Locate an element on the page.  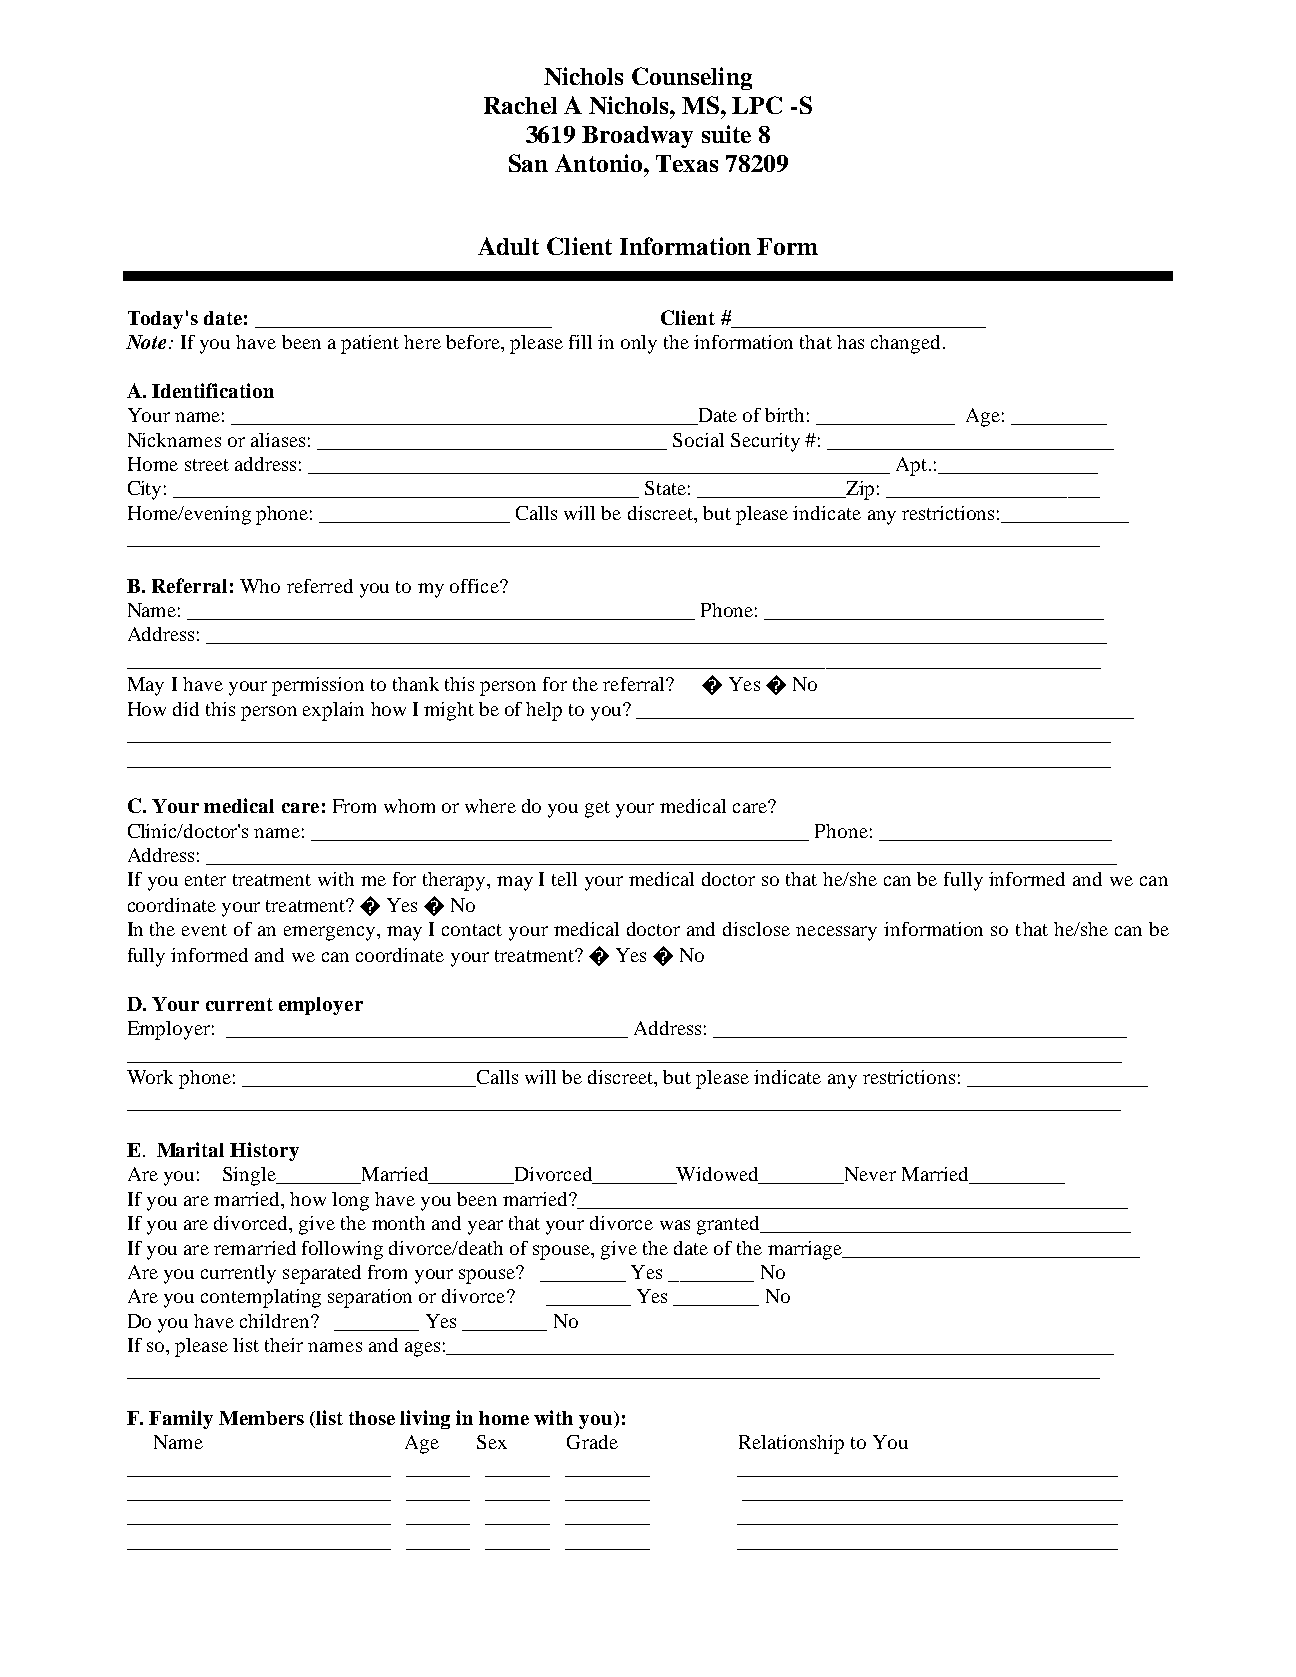
Note is located at coordinates (146, 342).
